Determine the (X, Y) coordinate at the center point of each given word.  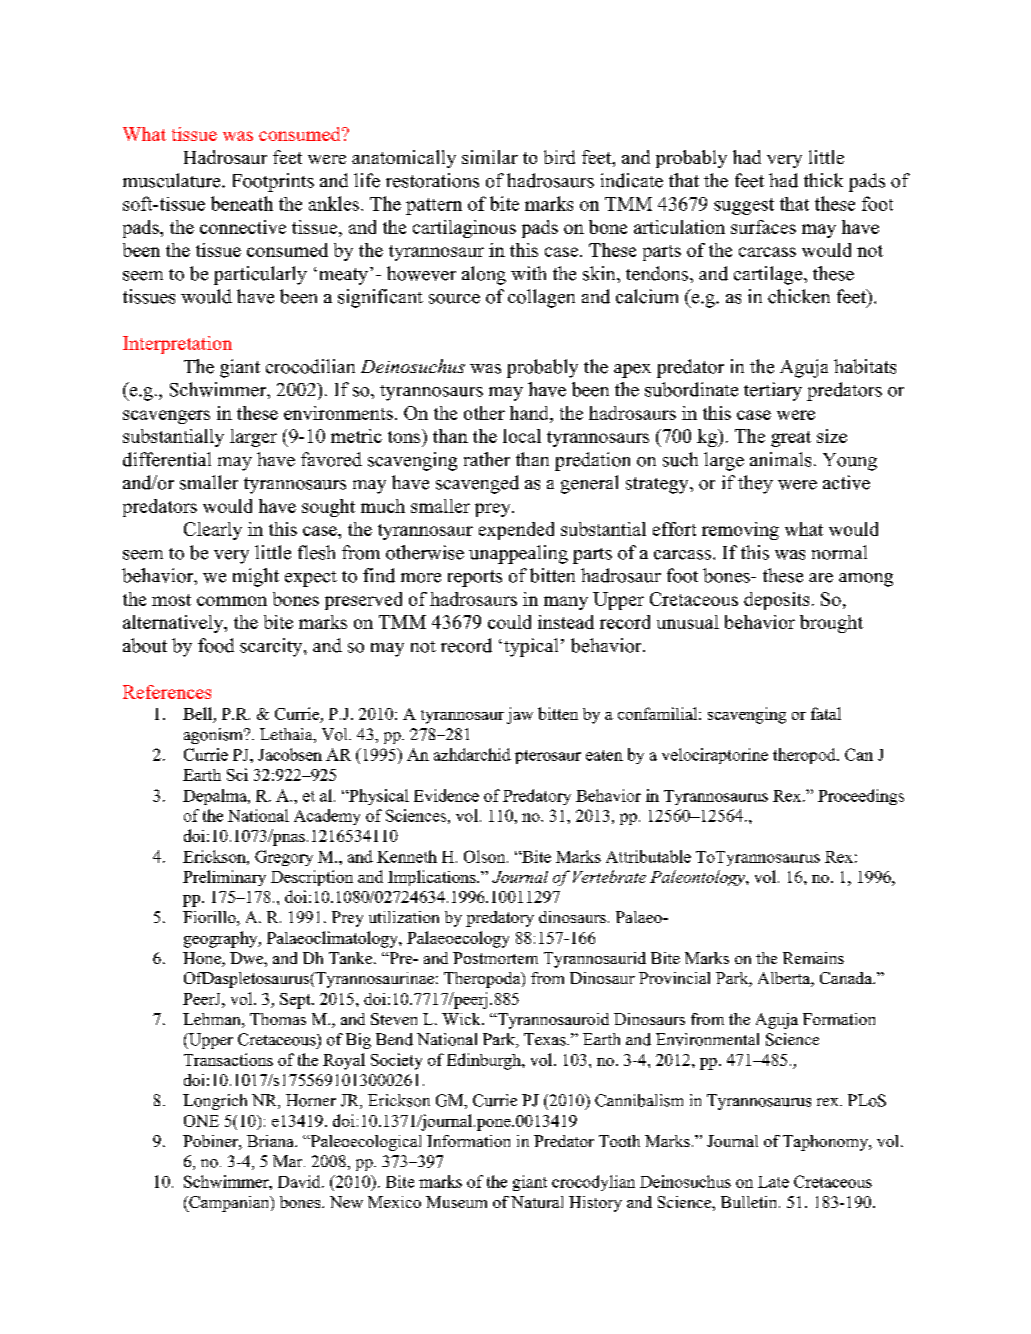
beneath (242, 203)
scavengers (166, 417)
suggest (744, 206)
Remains (813, 958)
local (522, 436)
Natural (537, 1202)
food (216, 645)
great (791, 439)
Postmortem (495, 958)
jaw (520, 715)
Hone (203, 959)
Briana (271, 1141)
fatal (826, 713)
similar (490, 157)
